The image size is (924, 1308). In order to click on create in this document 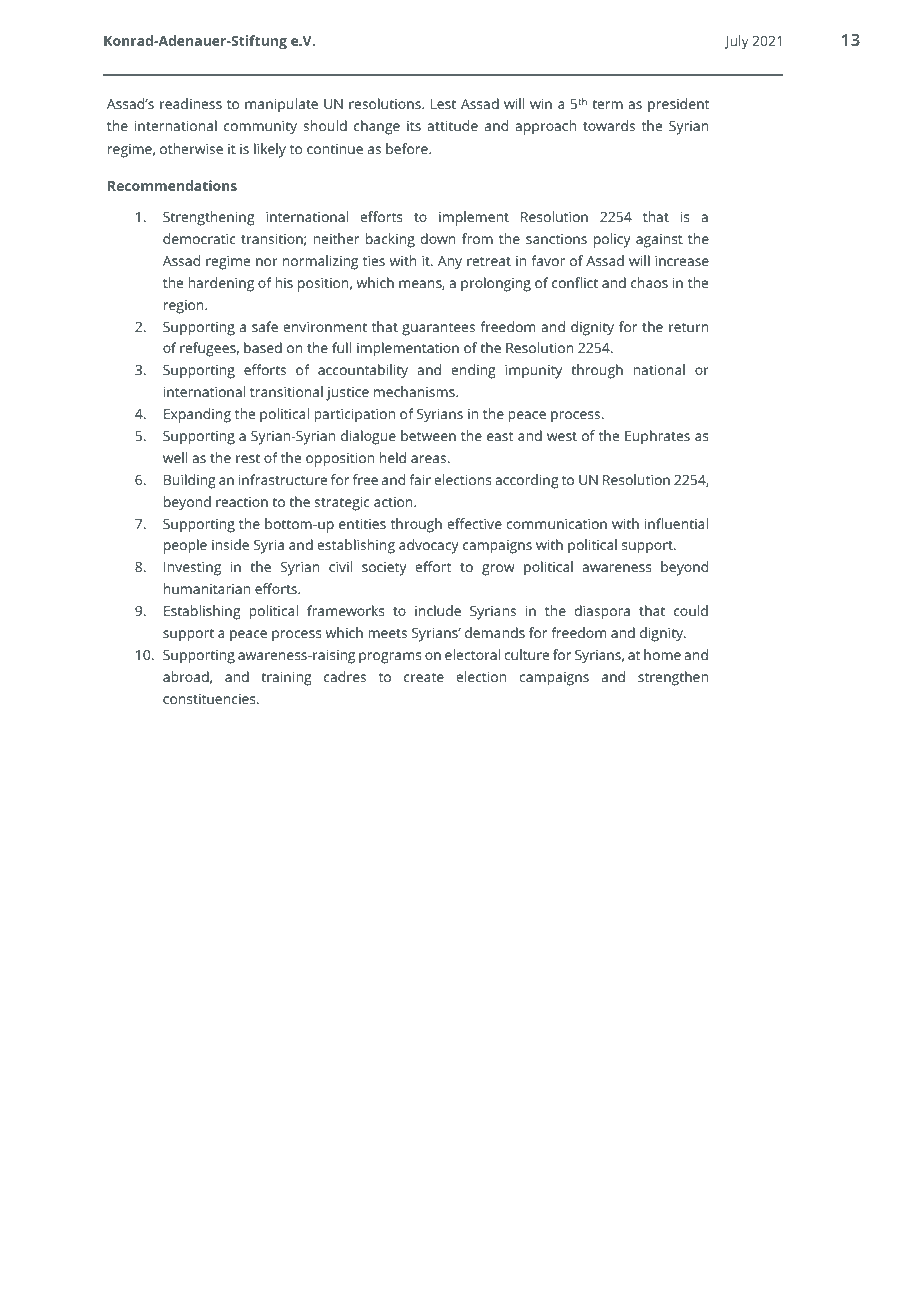, I will do `click(424, 677)`.
